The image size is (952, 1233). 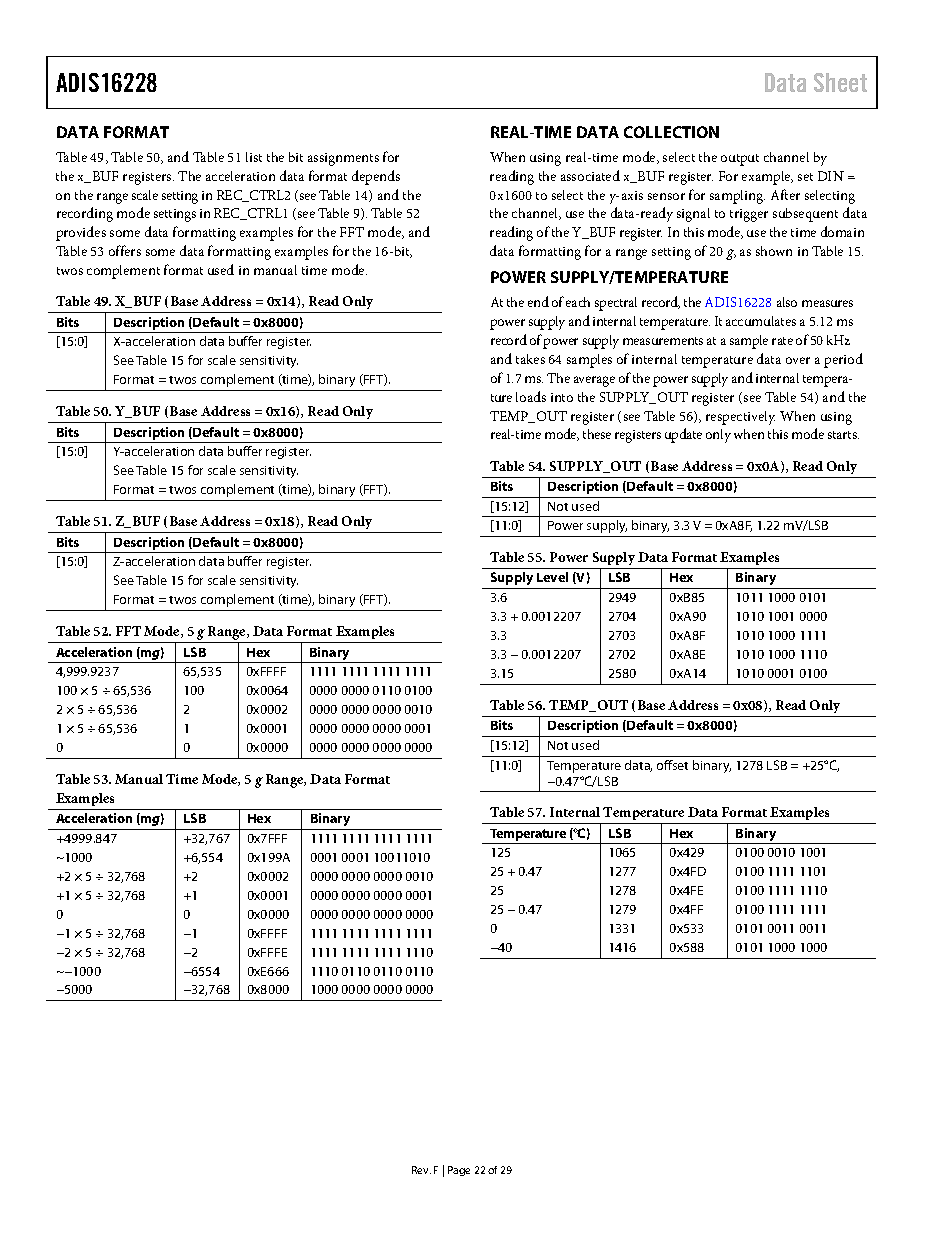 What do you see at coordinates (740, 160) in the screenshot?
I see `output` at bounding box center [740, 160].
